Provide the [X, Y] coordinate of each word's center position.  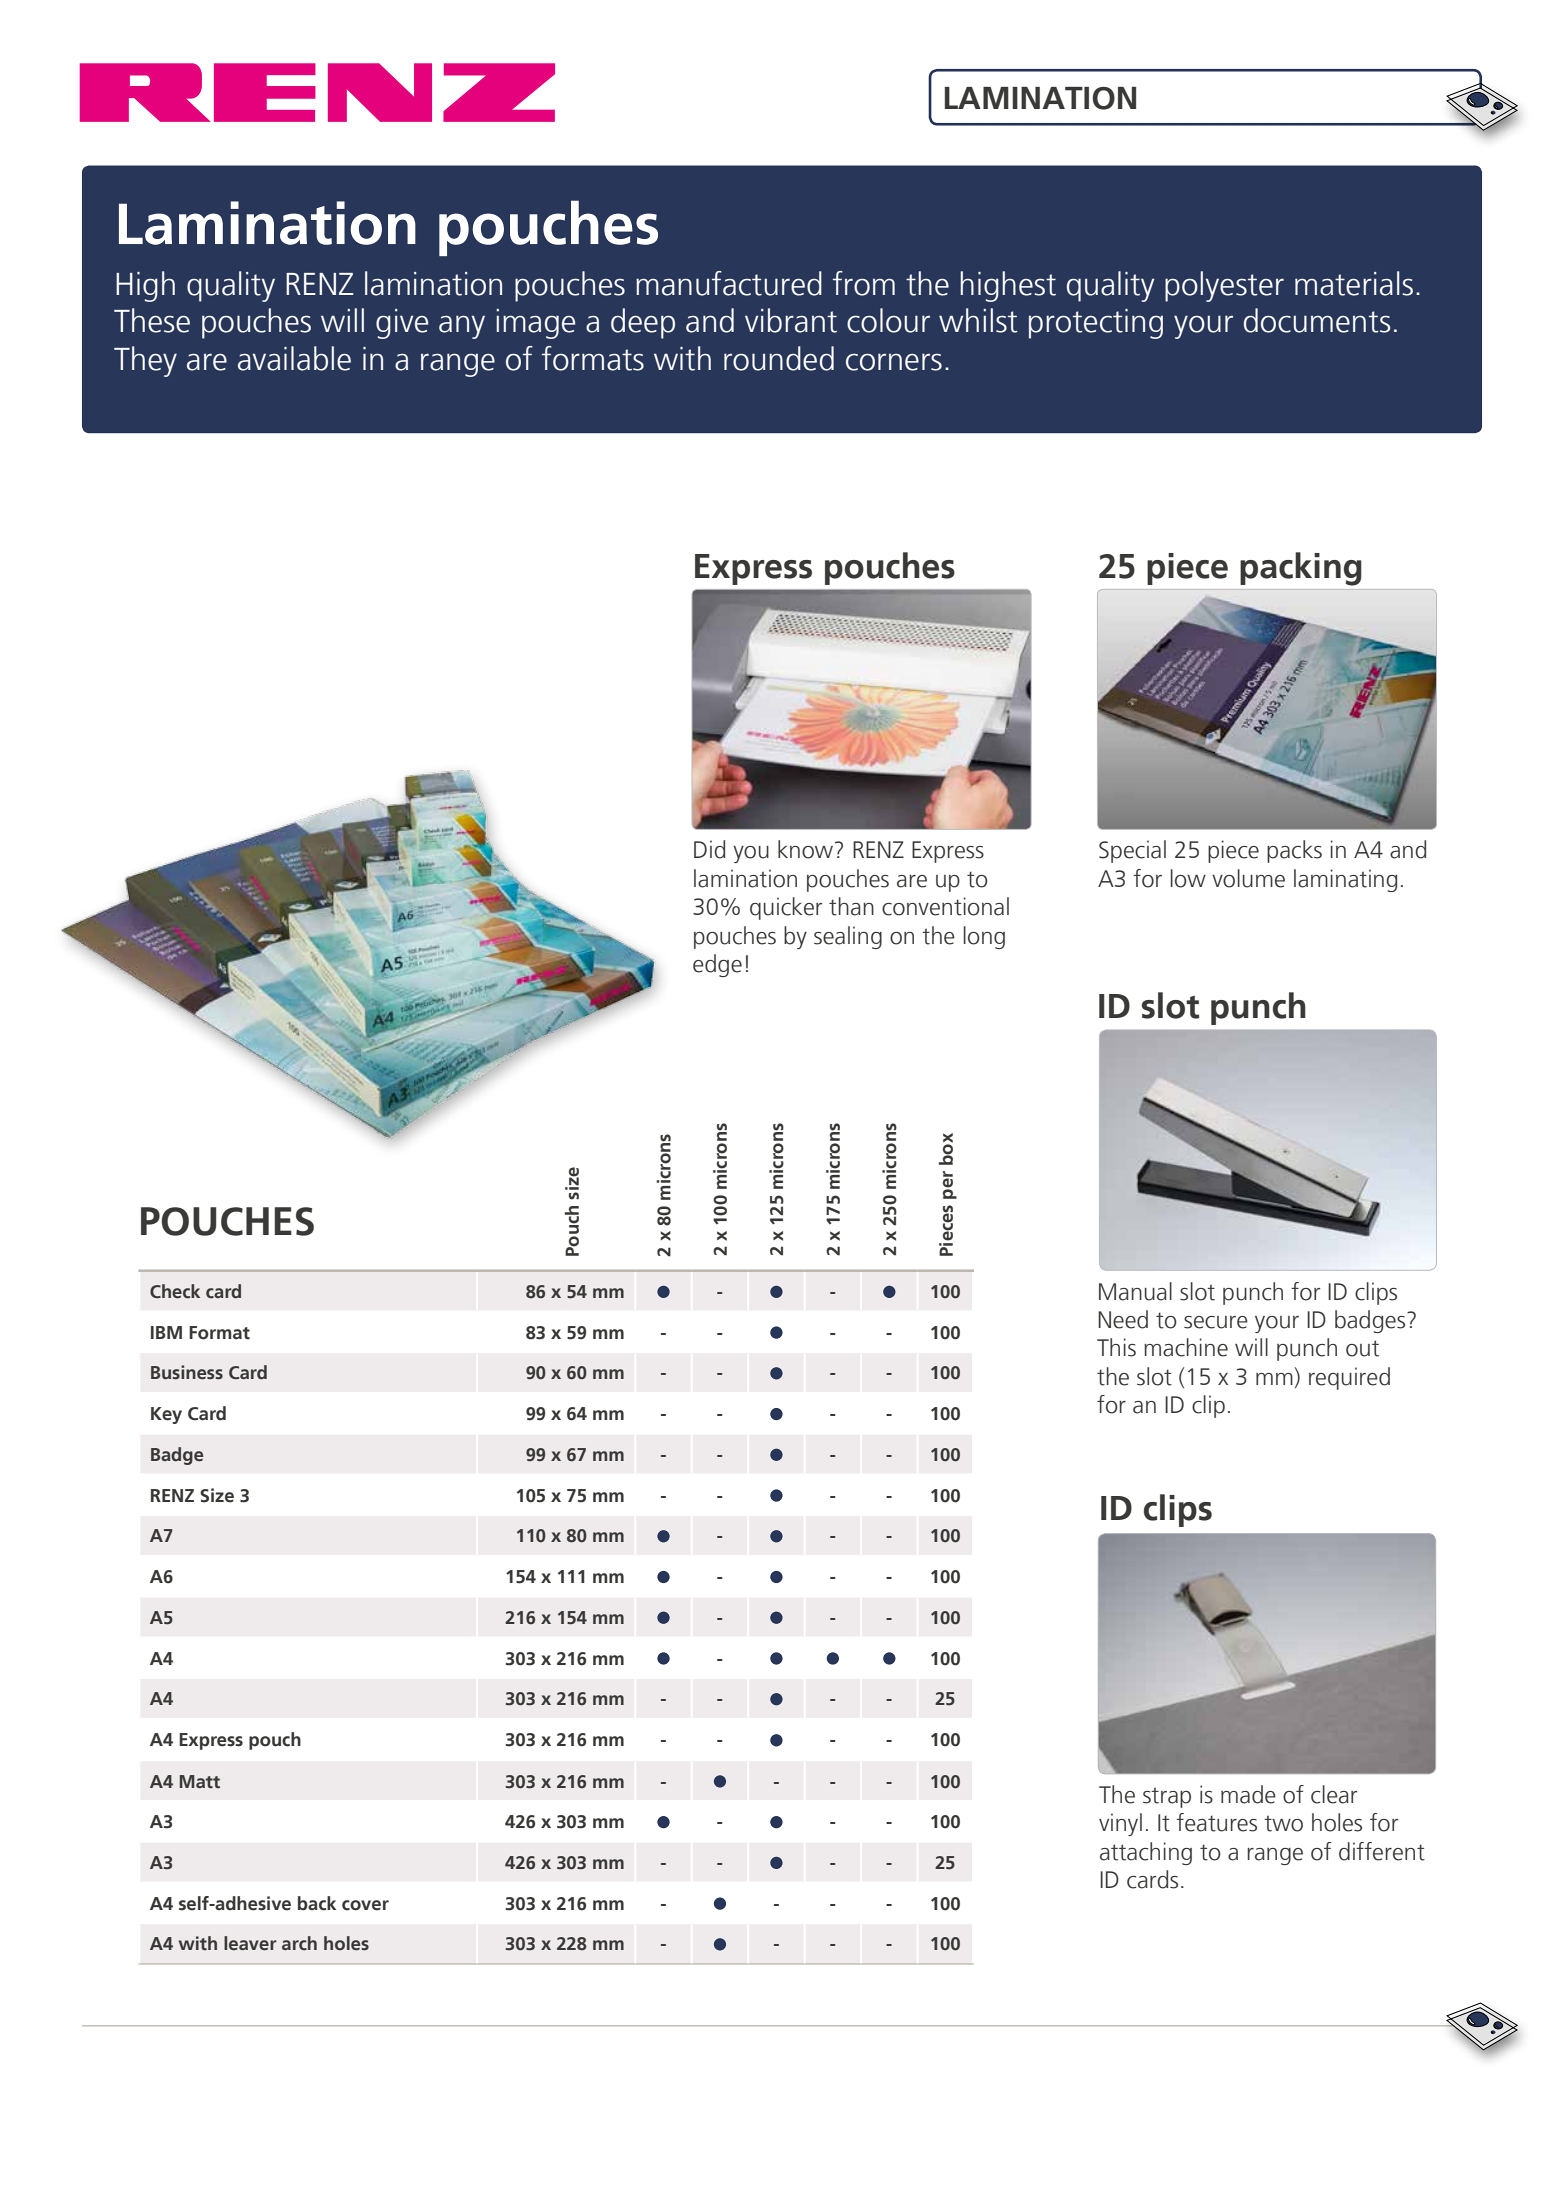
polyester [1224, 286]
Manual [1135, 1291]
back [317, 1903]
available [294, 358]
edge [717, 965]
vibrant [791, 320]
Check [175, 1291]
